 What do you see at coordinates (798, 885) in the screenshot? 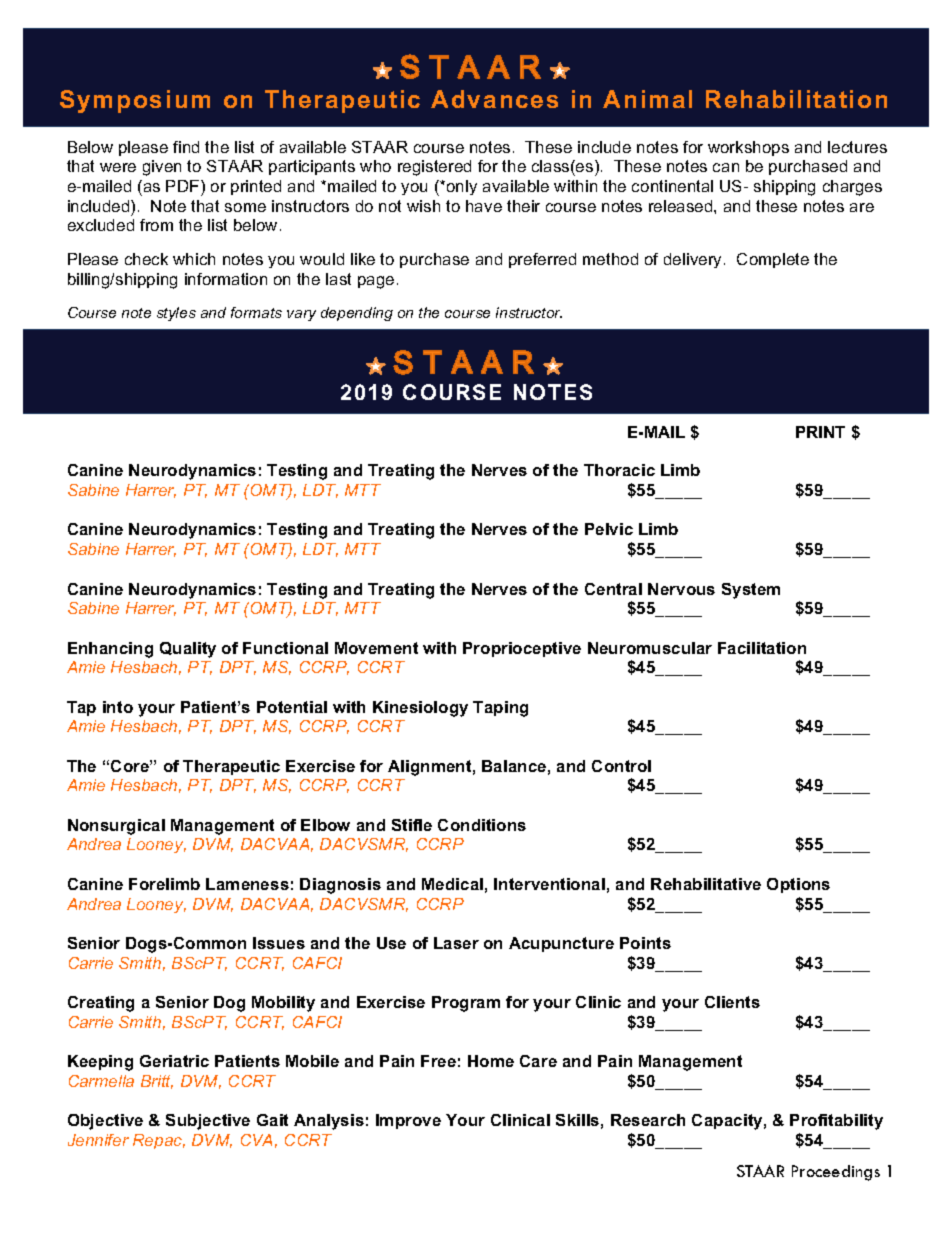
I see `Options` at bounding box center [798, 885].
